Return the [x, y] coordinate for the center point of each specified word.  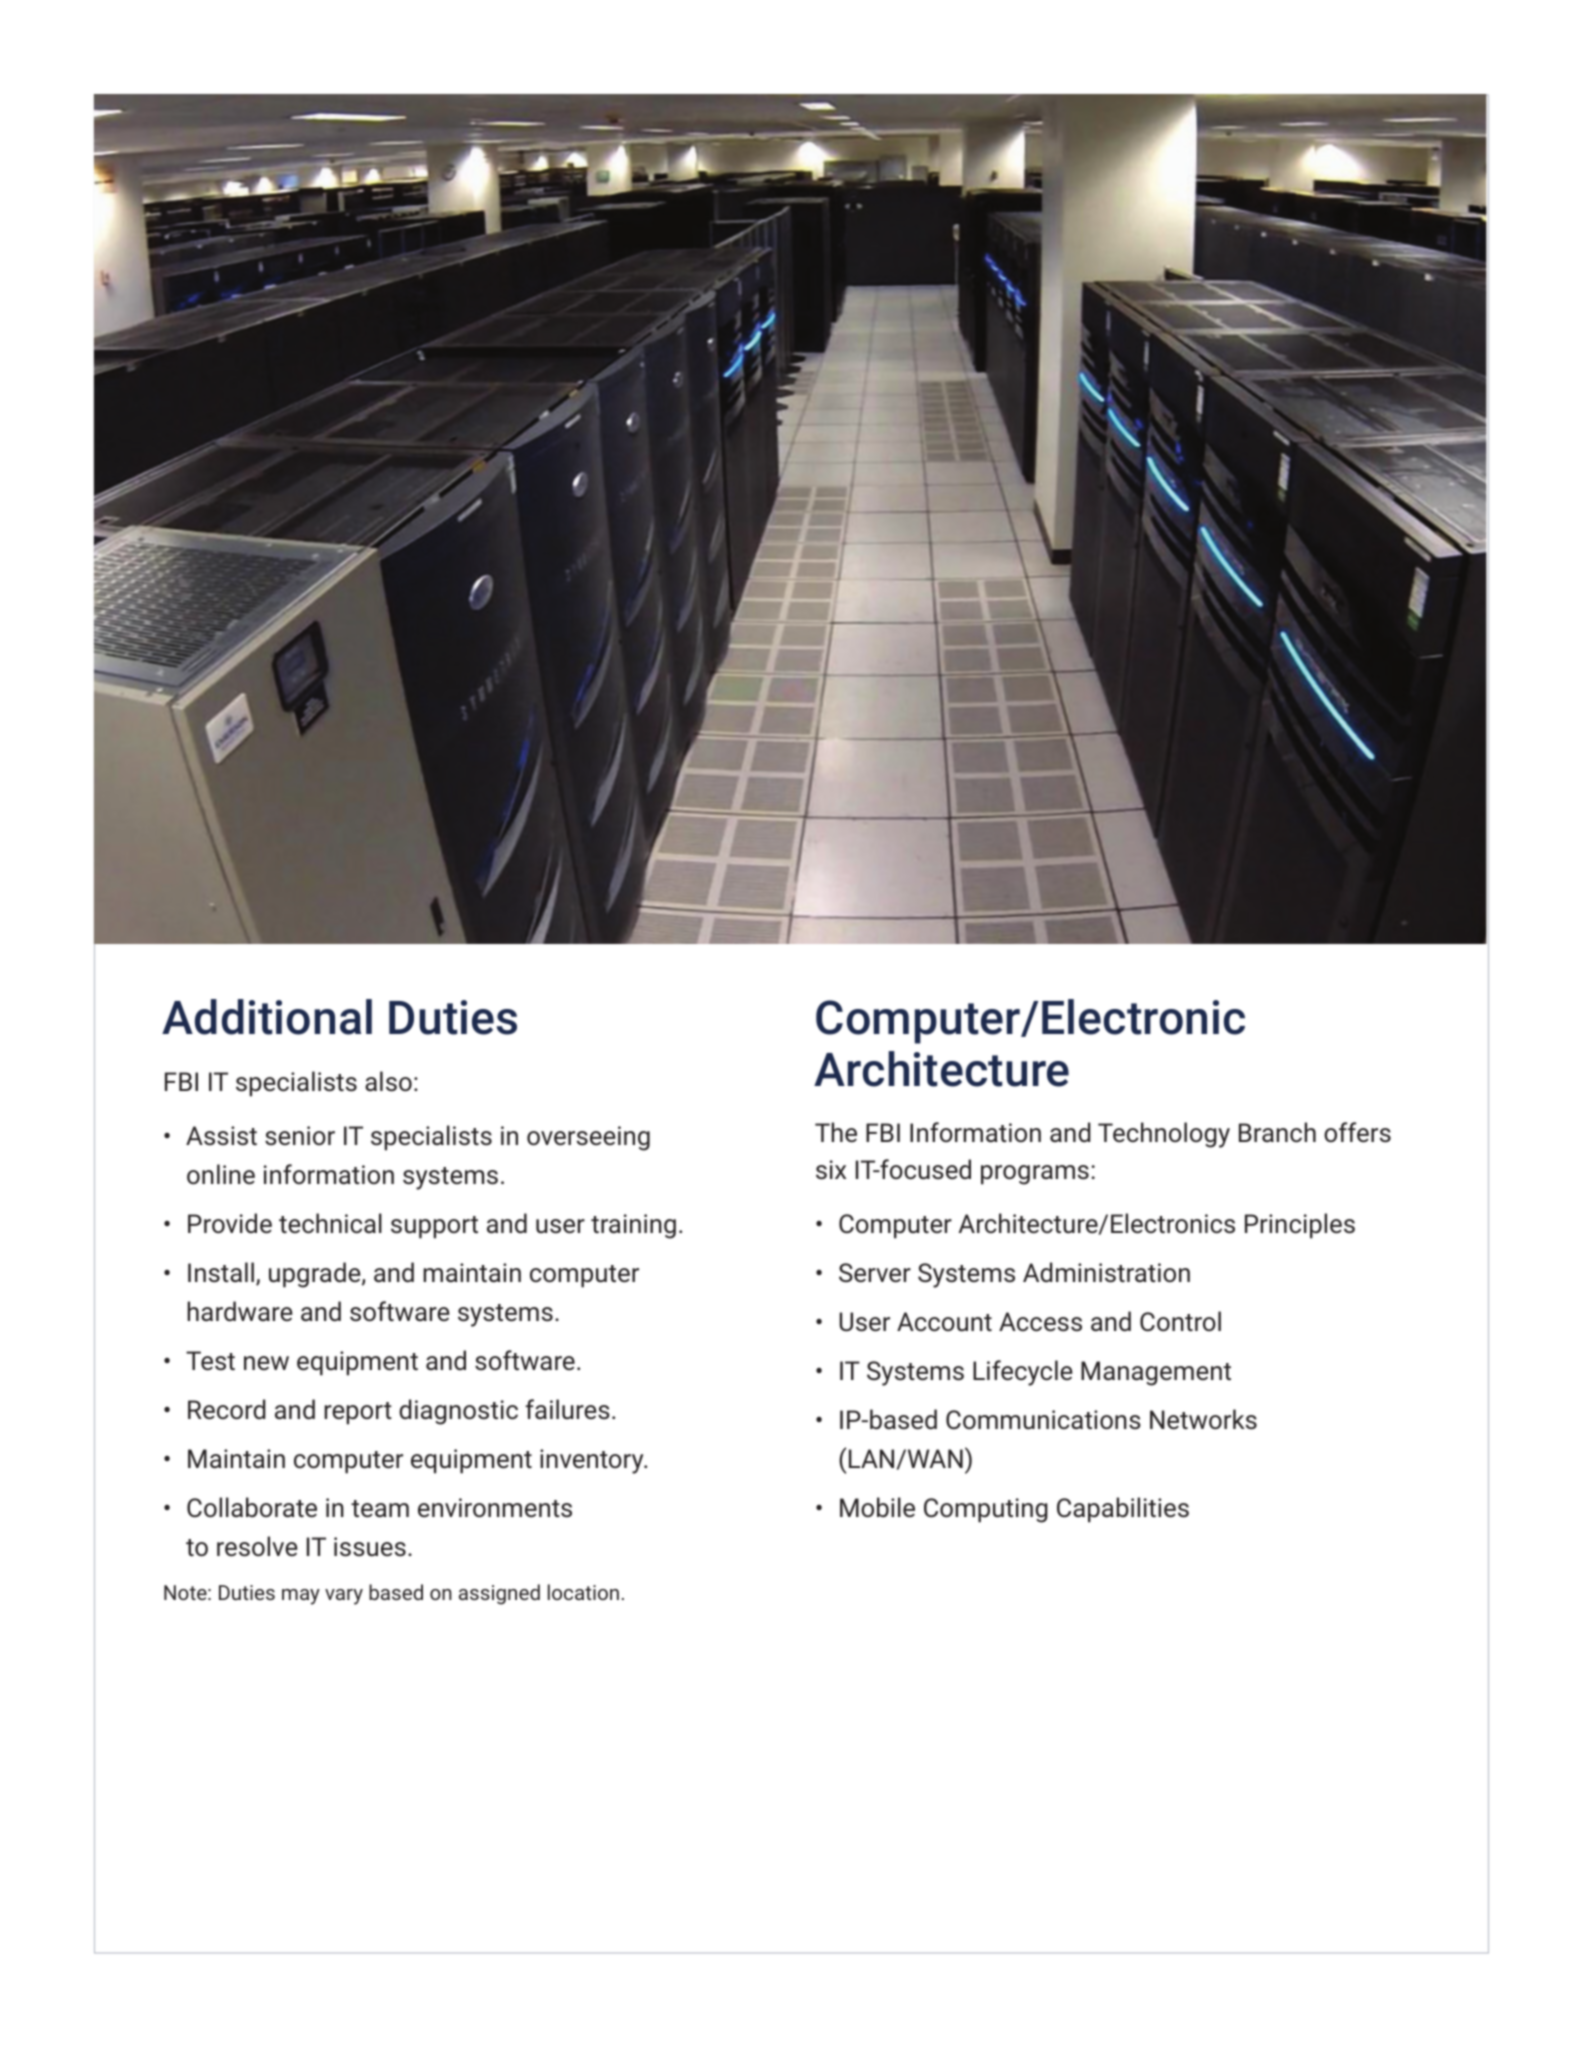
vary [344, 1597]
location [583, 1592]
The [836, 1132]
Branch [1277, 1132]
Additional [267, 1017]
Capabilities [1123, 1510]
